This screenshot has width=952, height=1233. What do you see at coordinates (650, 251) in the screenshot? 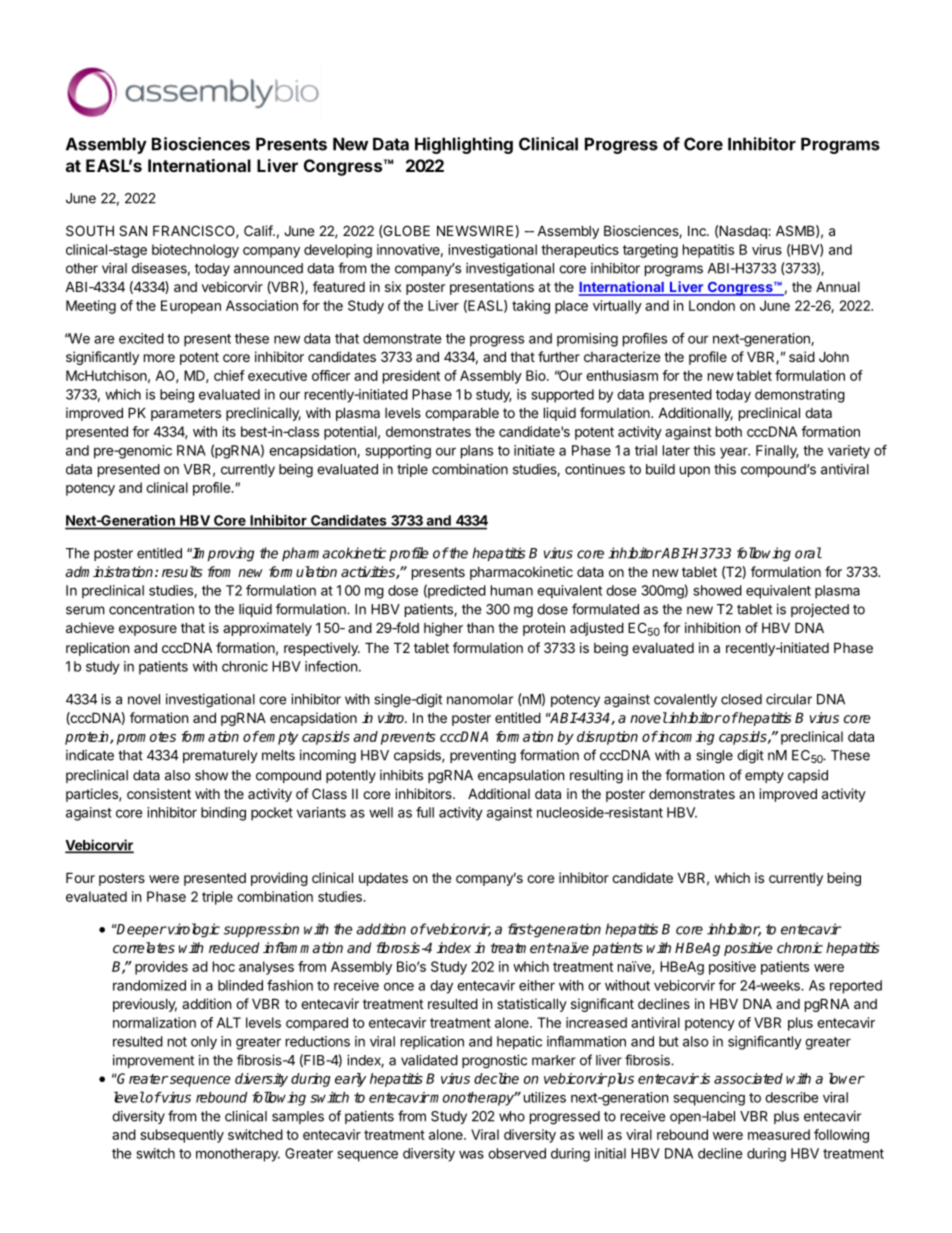
I see `targeting` at bounding box center [650, 251].
